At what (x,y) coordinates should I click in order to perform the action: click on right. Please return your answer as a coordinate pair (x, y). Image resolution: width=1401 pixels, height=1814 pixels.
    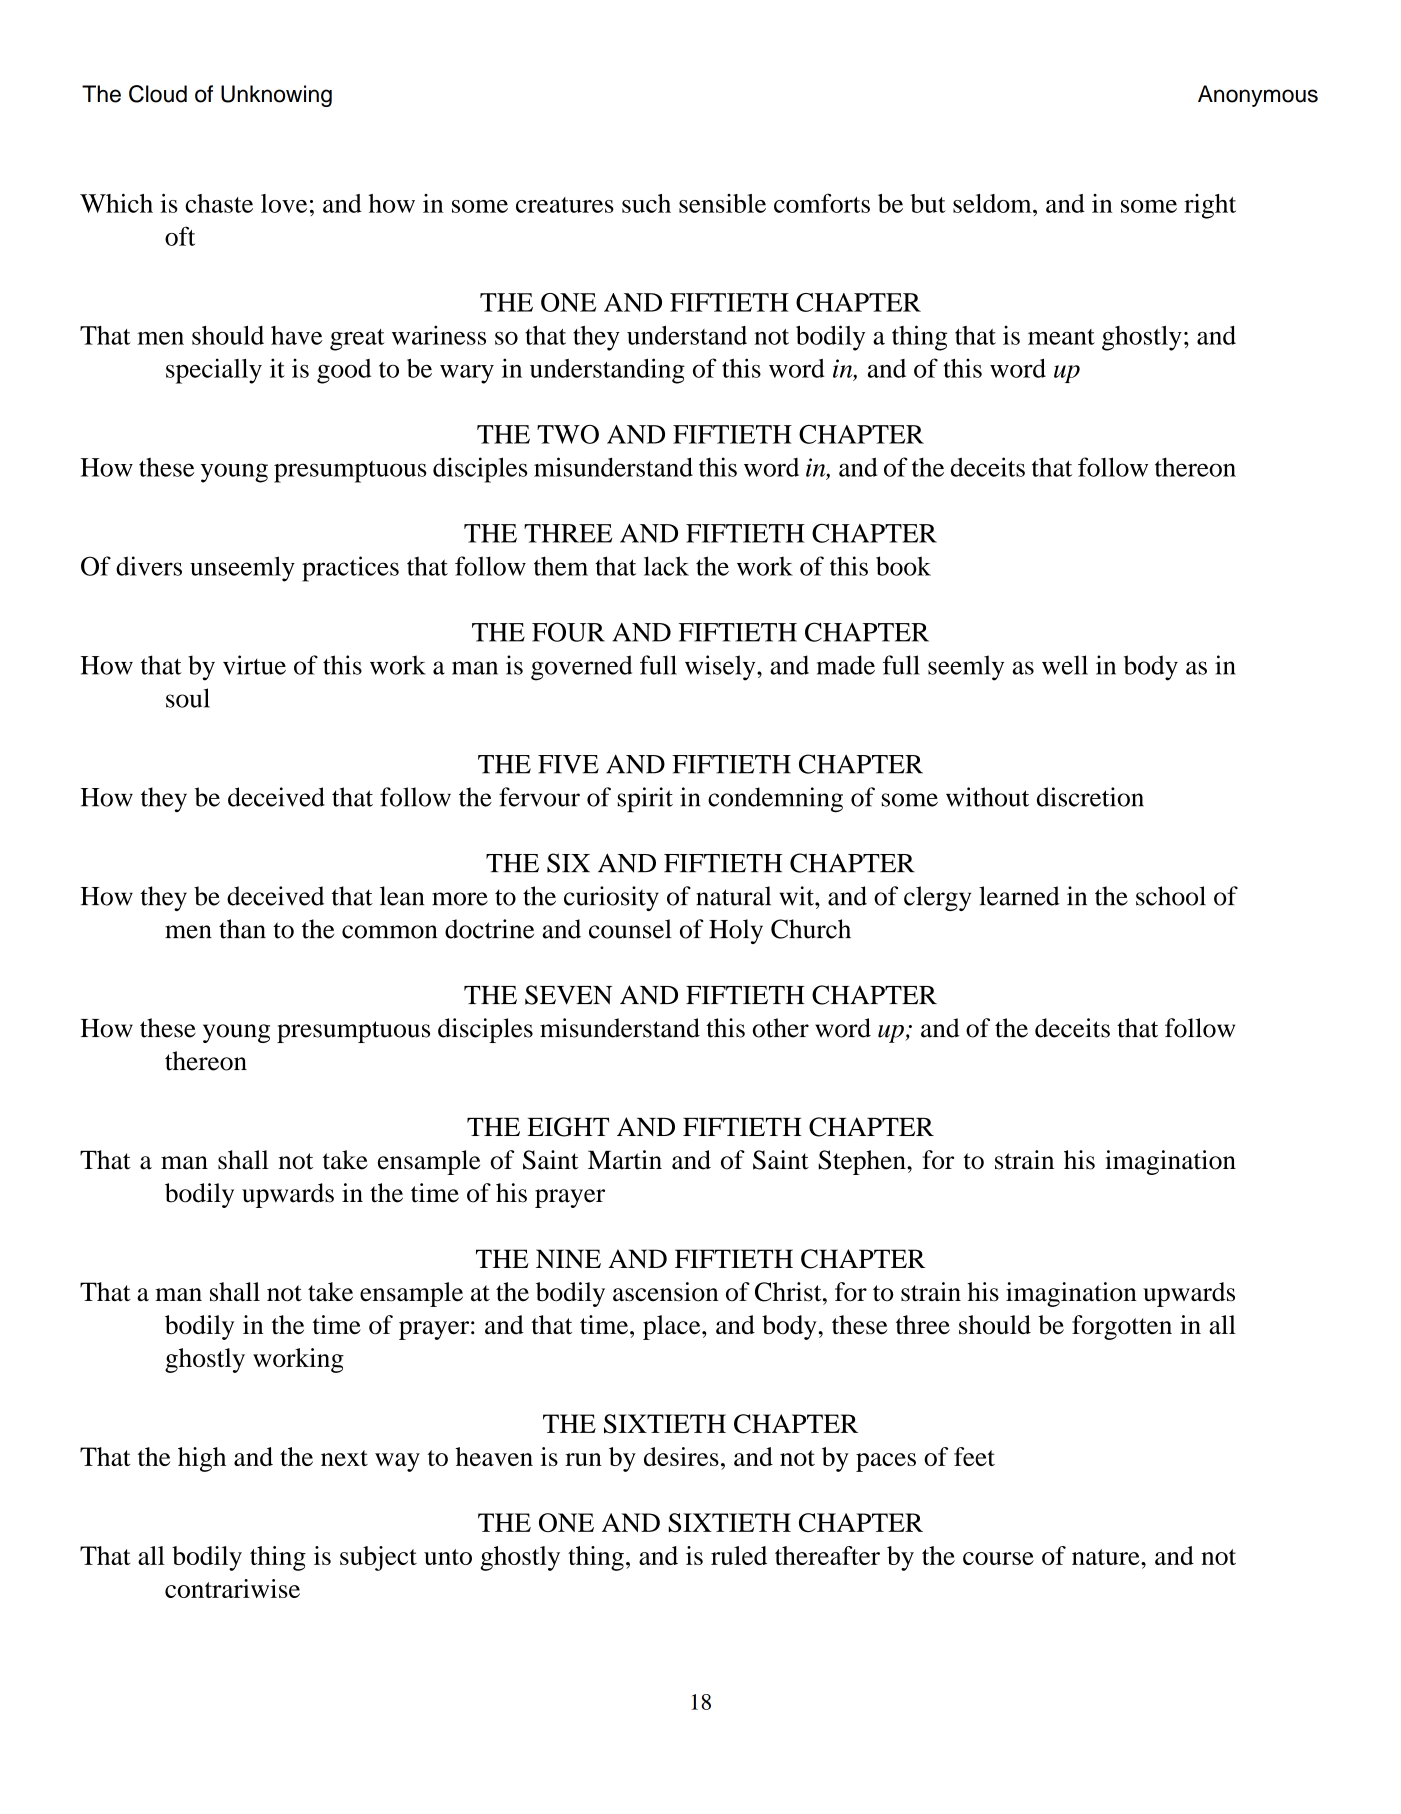
    Looking at the image, I should click on (1210, 206).
